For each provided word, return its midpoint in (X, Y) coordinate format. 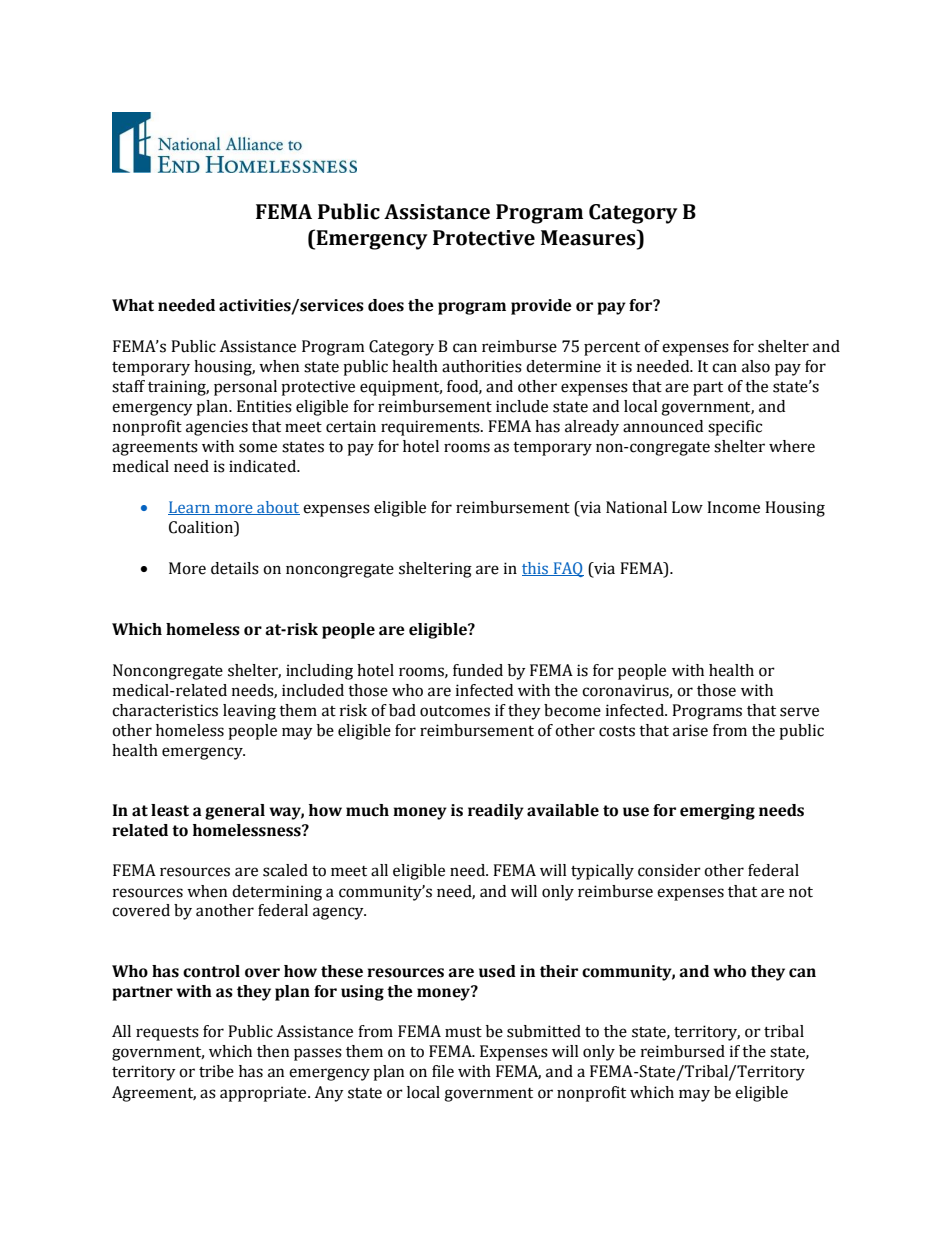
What (133, 305)
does (386, 305)
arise (690, 730)
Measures (589, 237)
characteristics (165, 710)
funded (478, 670)
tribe (216, 1071)
